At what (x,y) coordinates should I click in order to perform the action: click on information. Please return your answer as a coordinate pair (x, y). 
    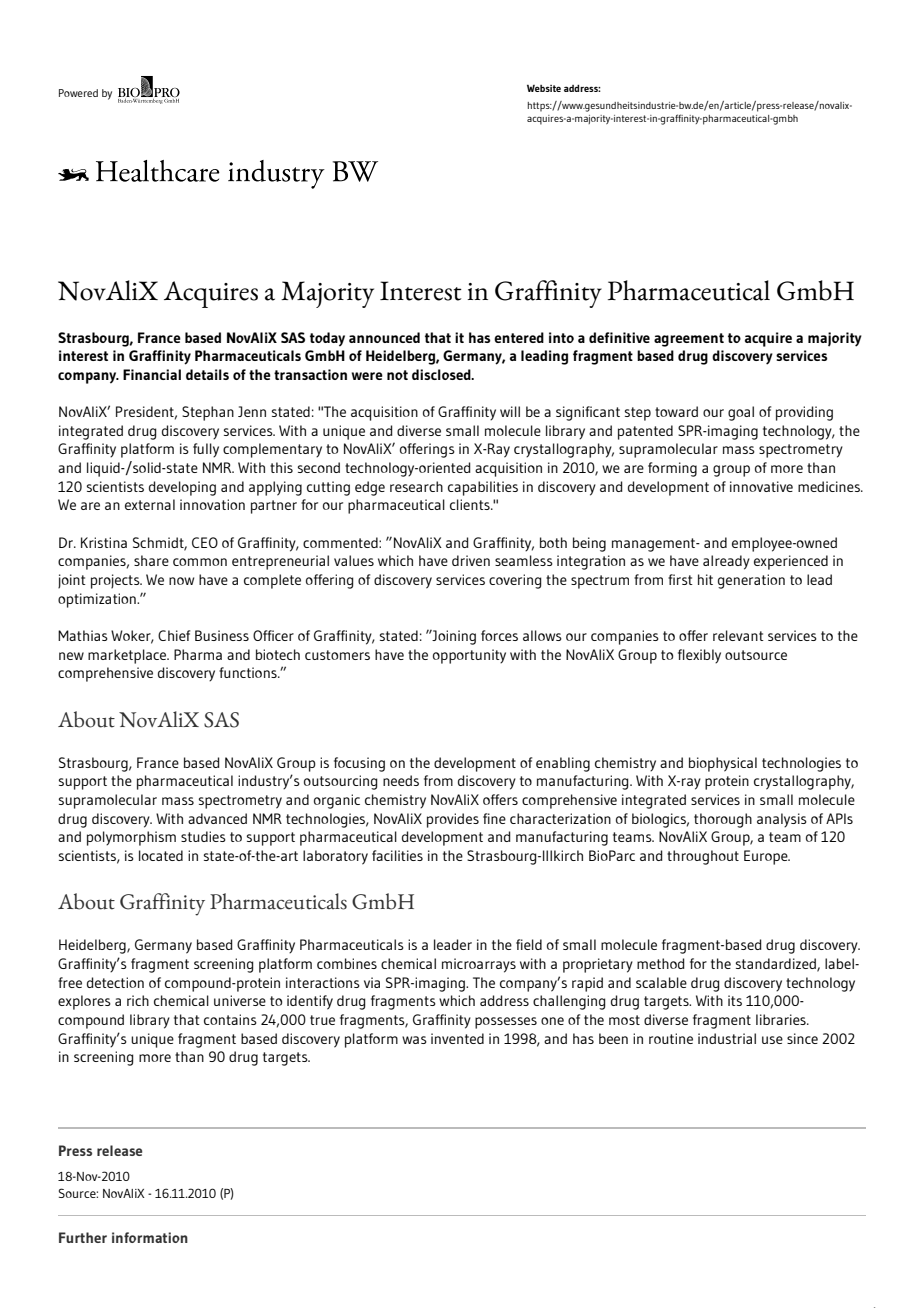
    Looking at the image, I should click on (150, 1237).
